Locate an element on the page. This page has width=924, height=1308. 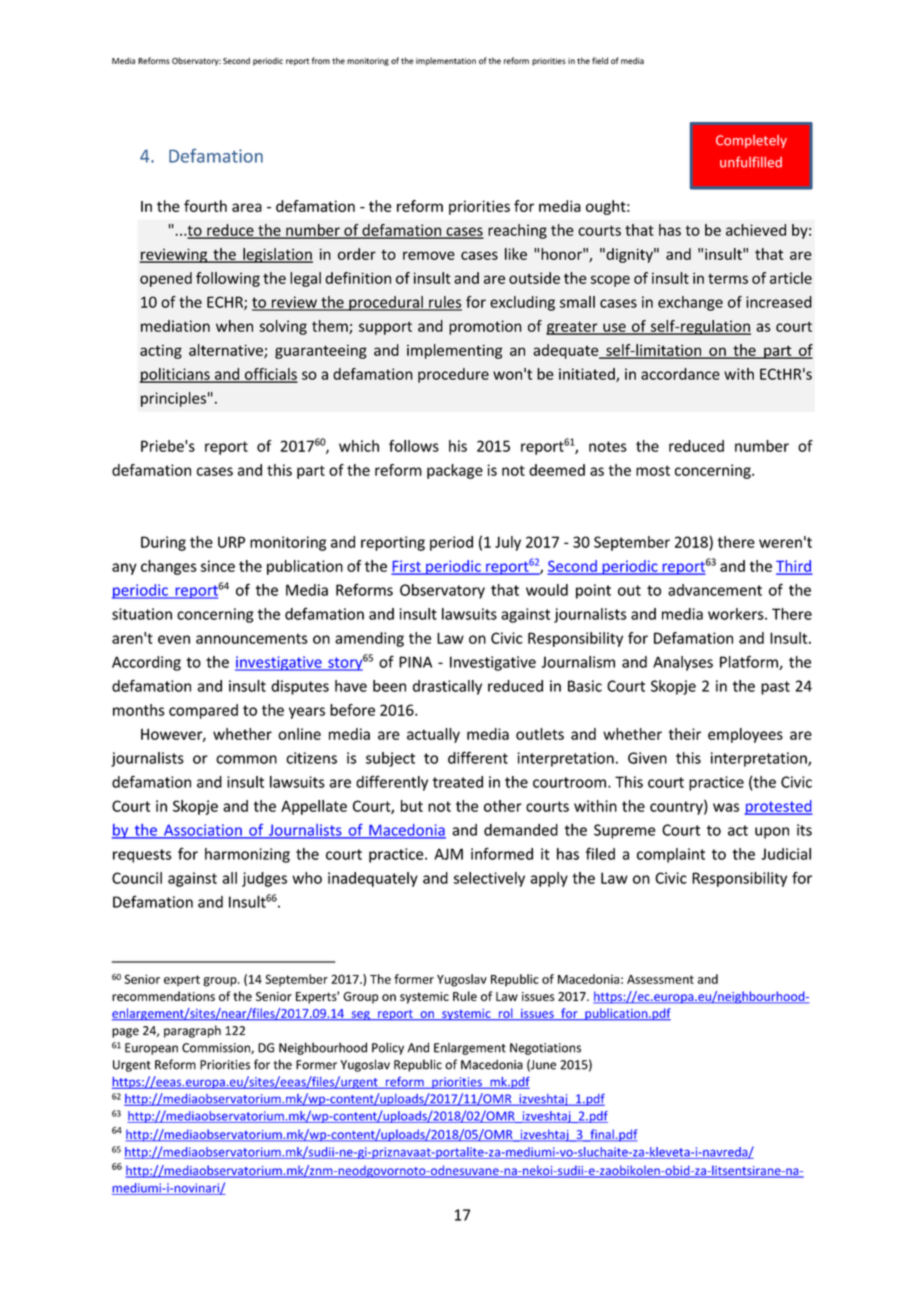
Analyses is located at coordinates (683, 663).
